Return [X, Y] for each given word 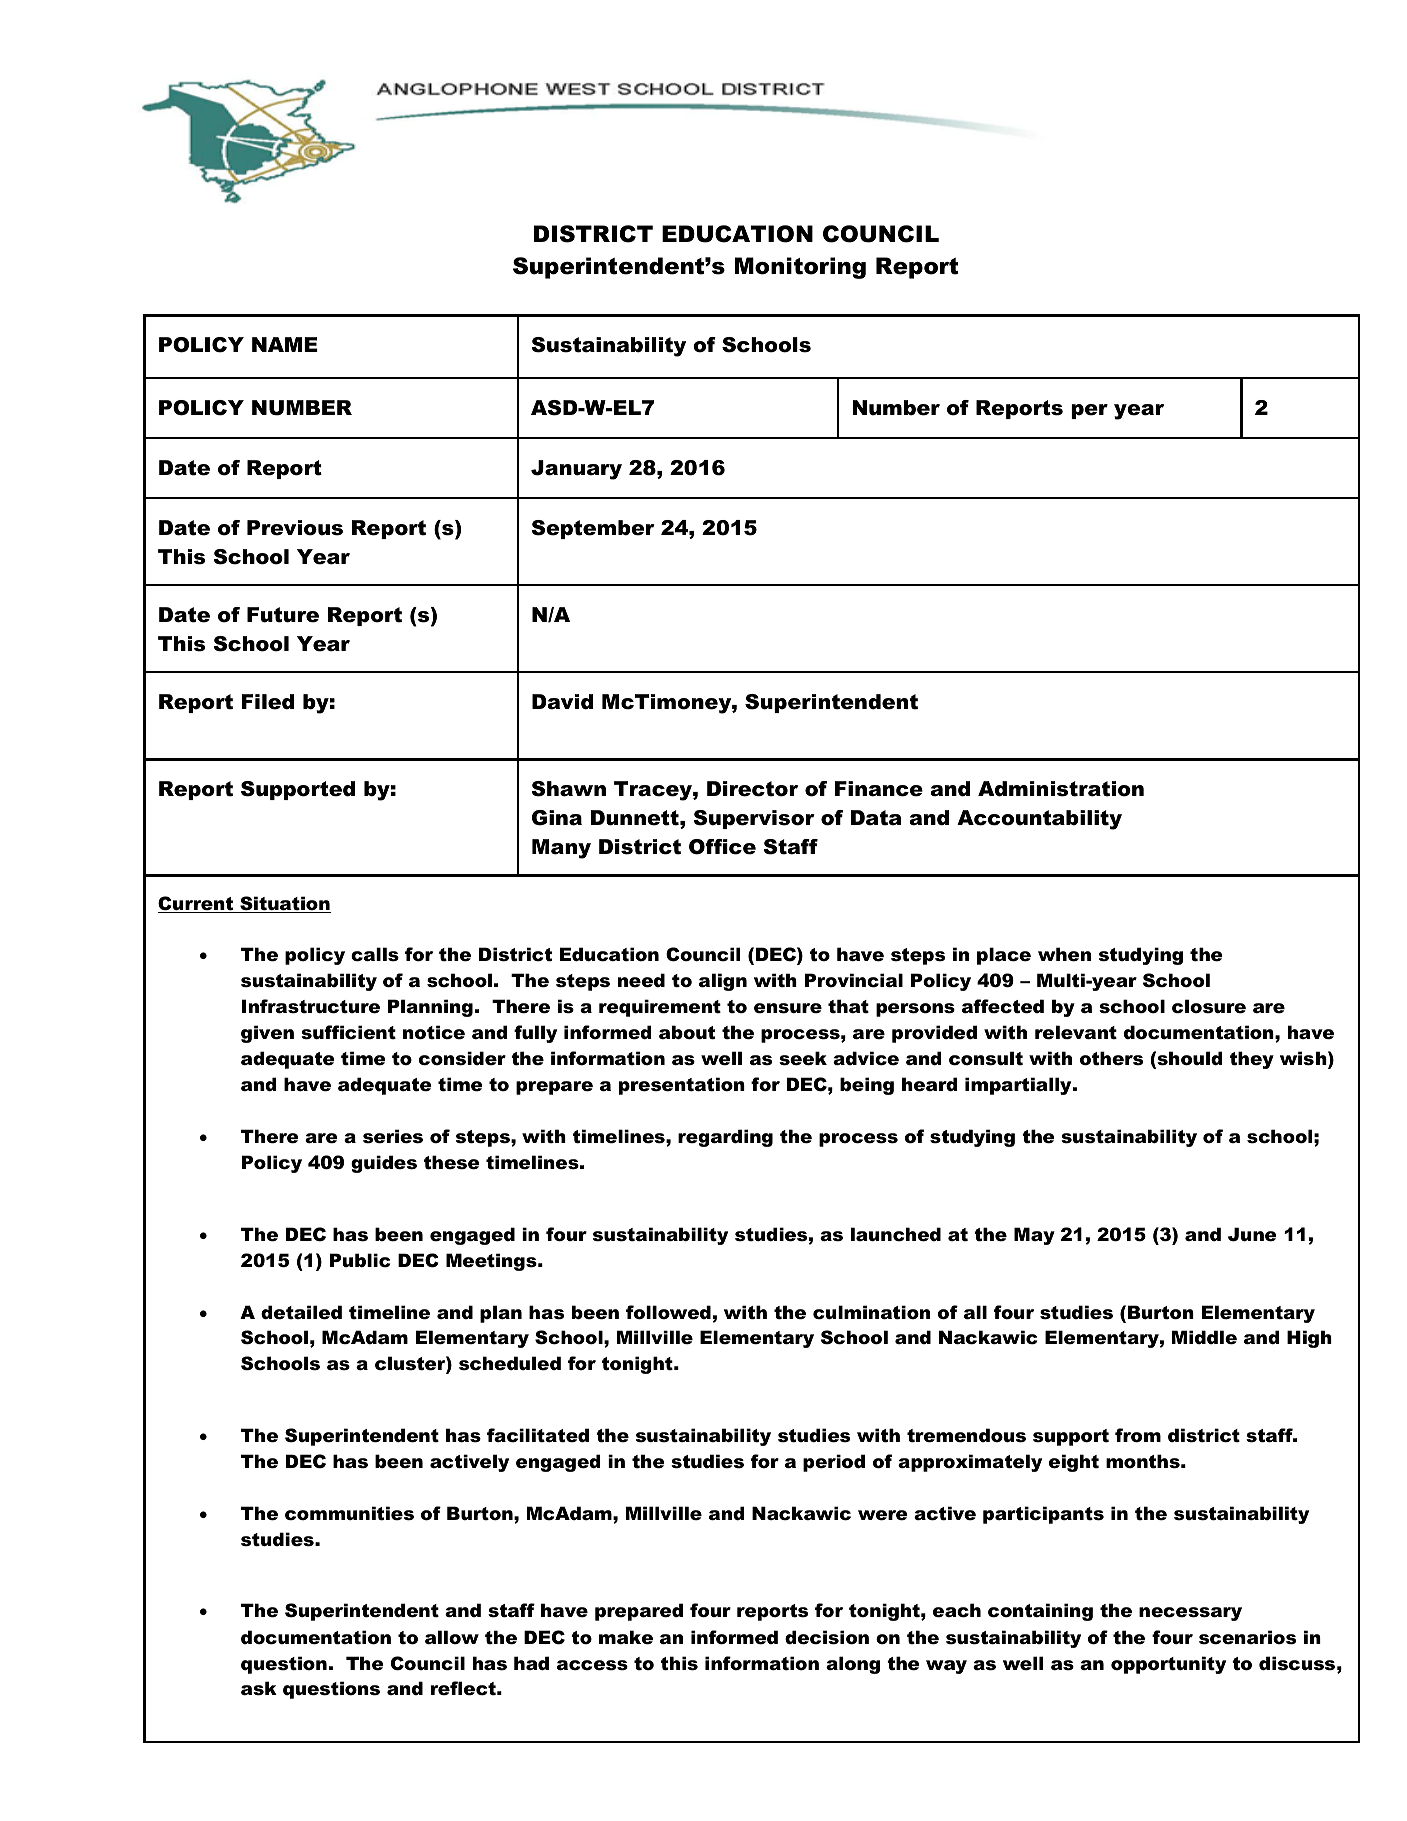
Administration [1061, 789]
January [576, 470]
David [562, 702]
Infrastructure [311, 1006]
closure [1209, 1006]
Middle [1204, 1337]
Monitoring [800, 268]
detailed [301, 1312]
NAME [285, 344]
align [723, 982]
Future [283, 615]
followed [668, 1312]
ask [259, 1688]
